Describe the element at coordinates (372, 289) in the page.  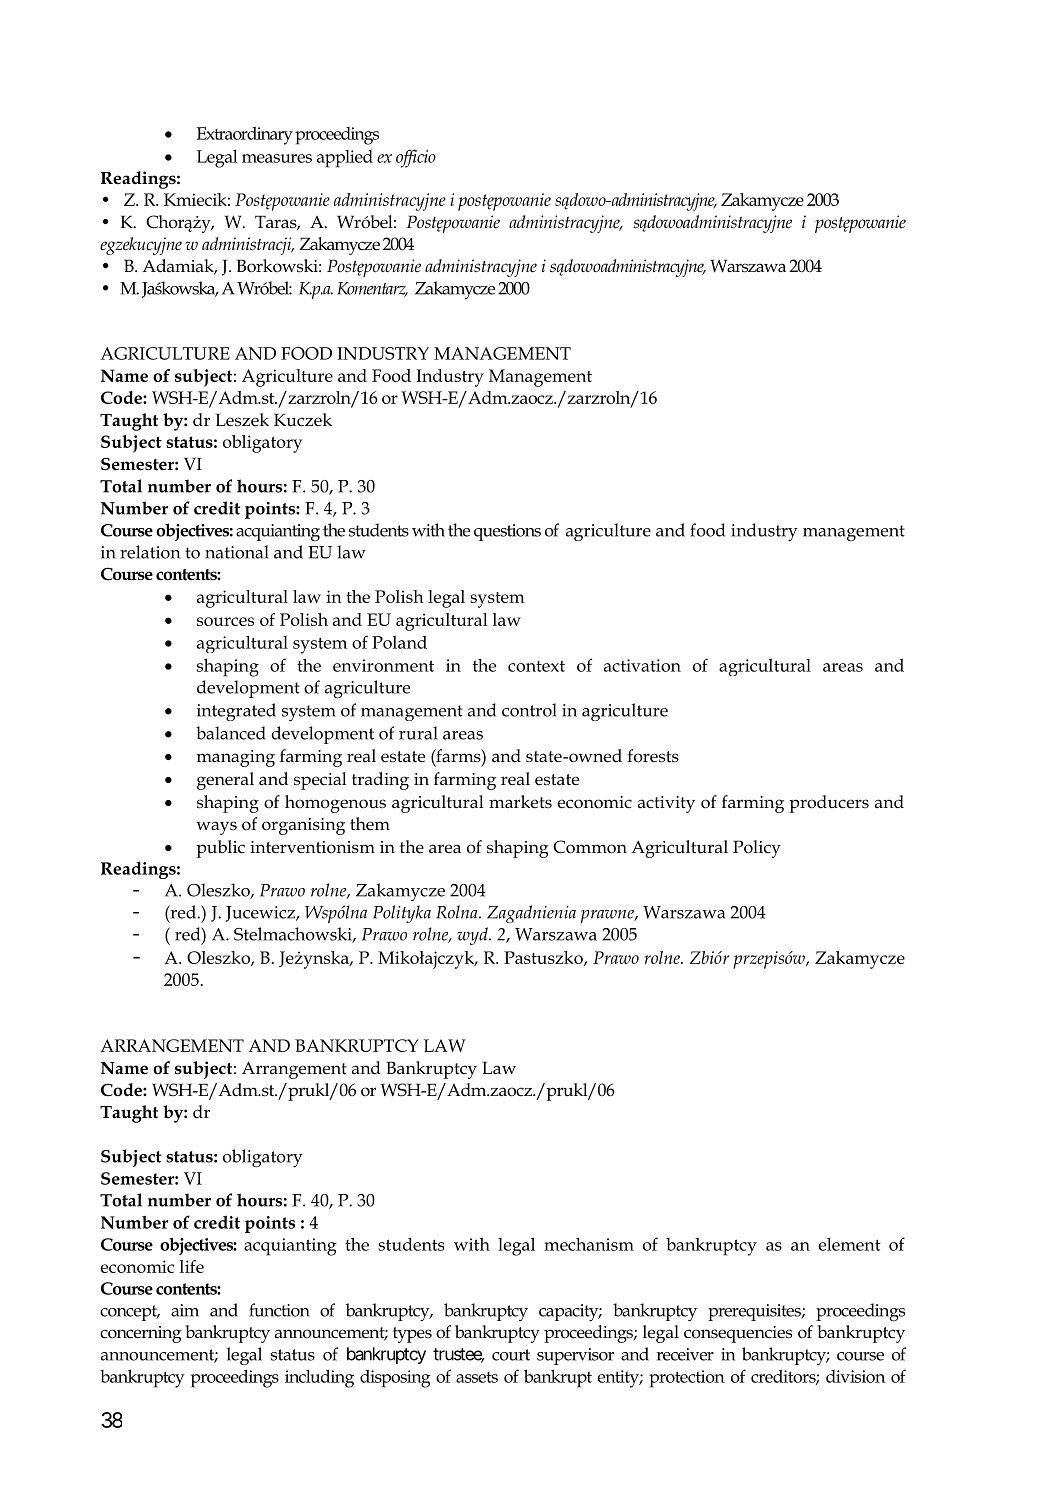
I see `Komentarz` at that location.
